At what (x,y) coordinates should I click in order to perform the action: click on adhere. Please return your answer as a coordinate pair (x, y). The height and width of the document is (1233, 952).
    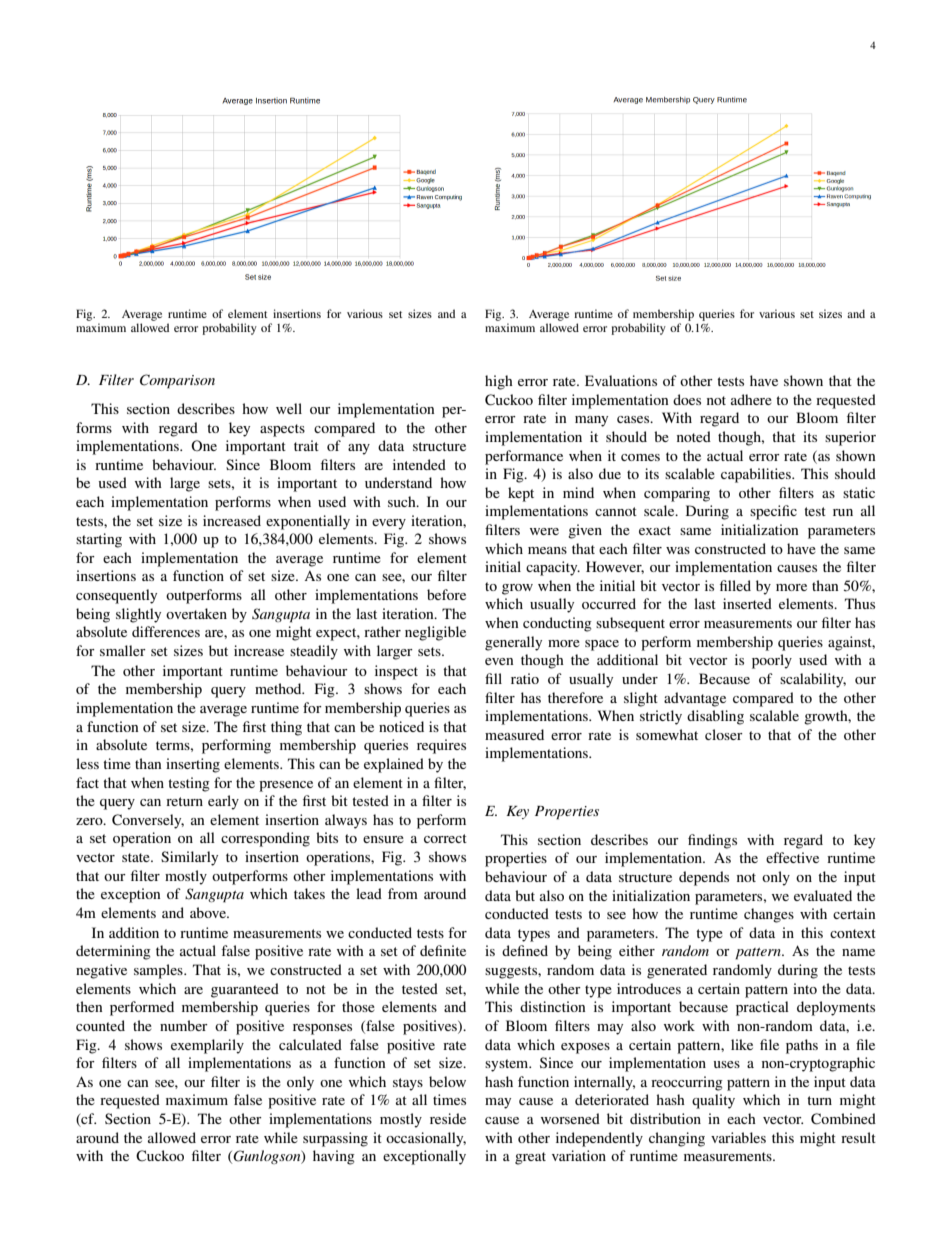
    Looking at the image, I should click on (751, 399).
